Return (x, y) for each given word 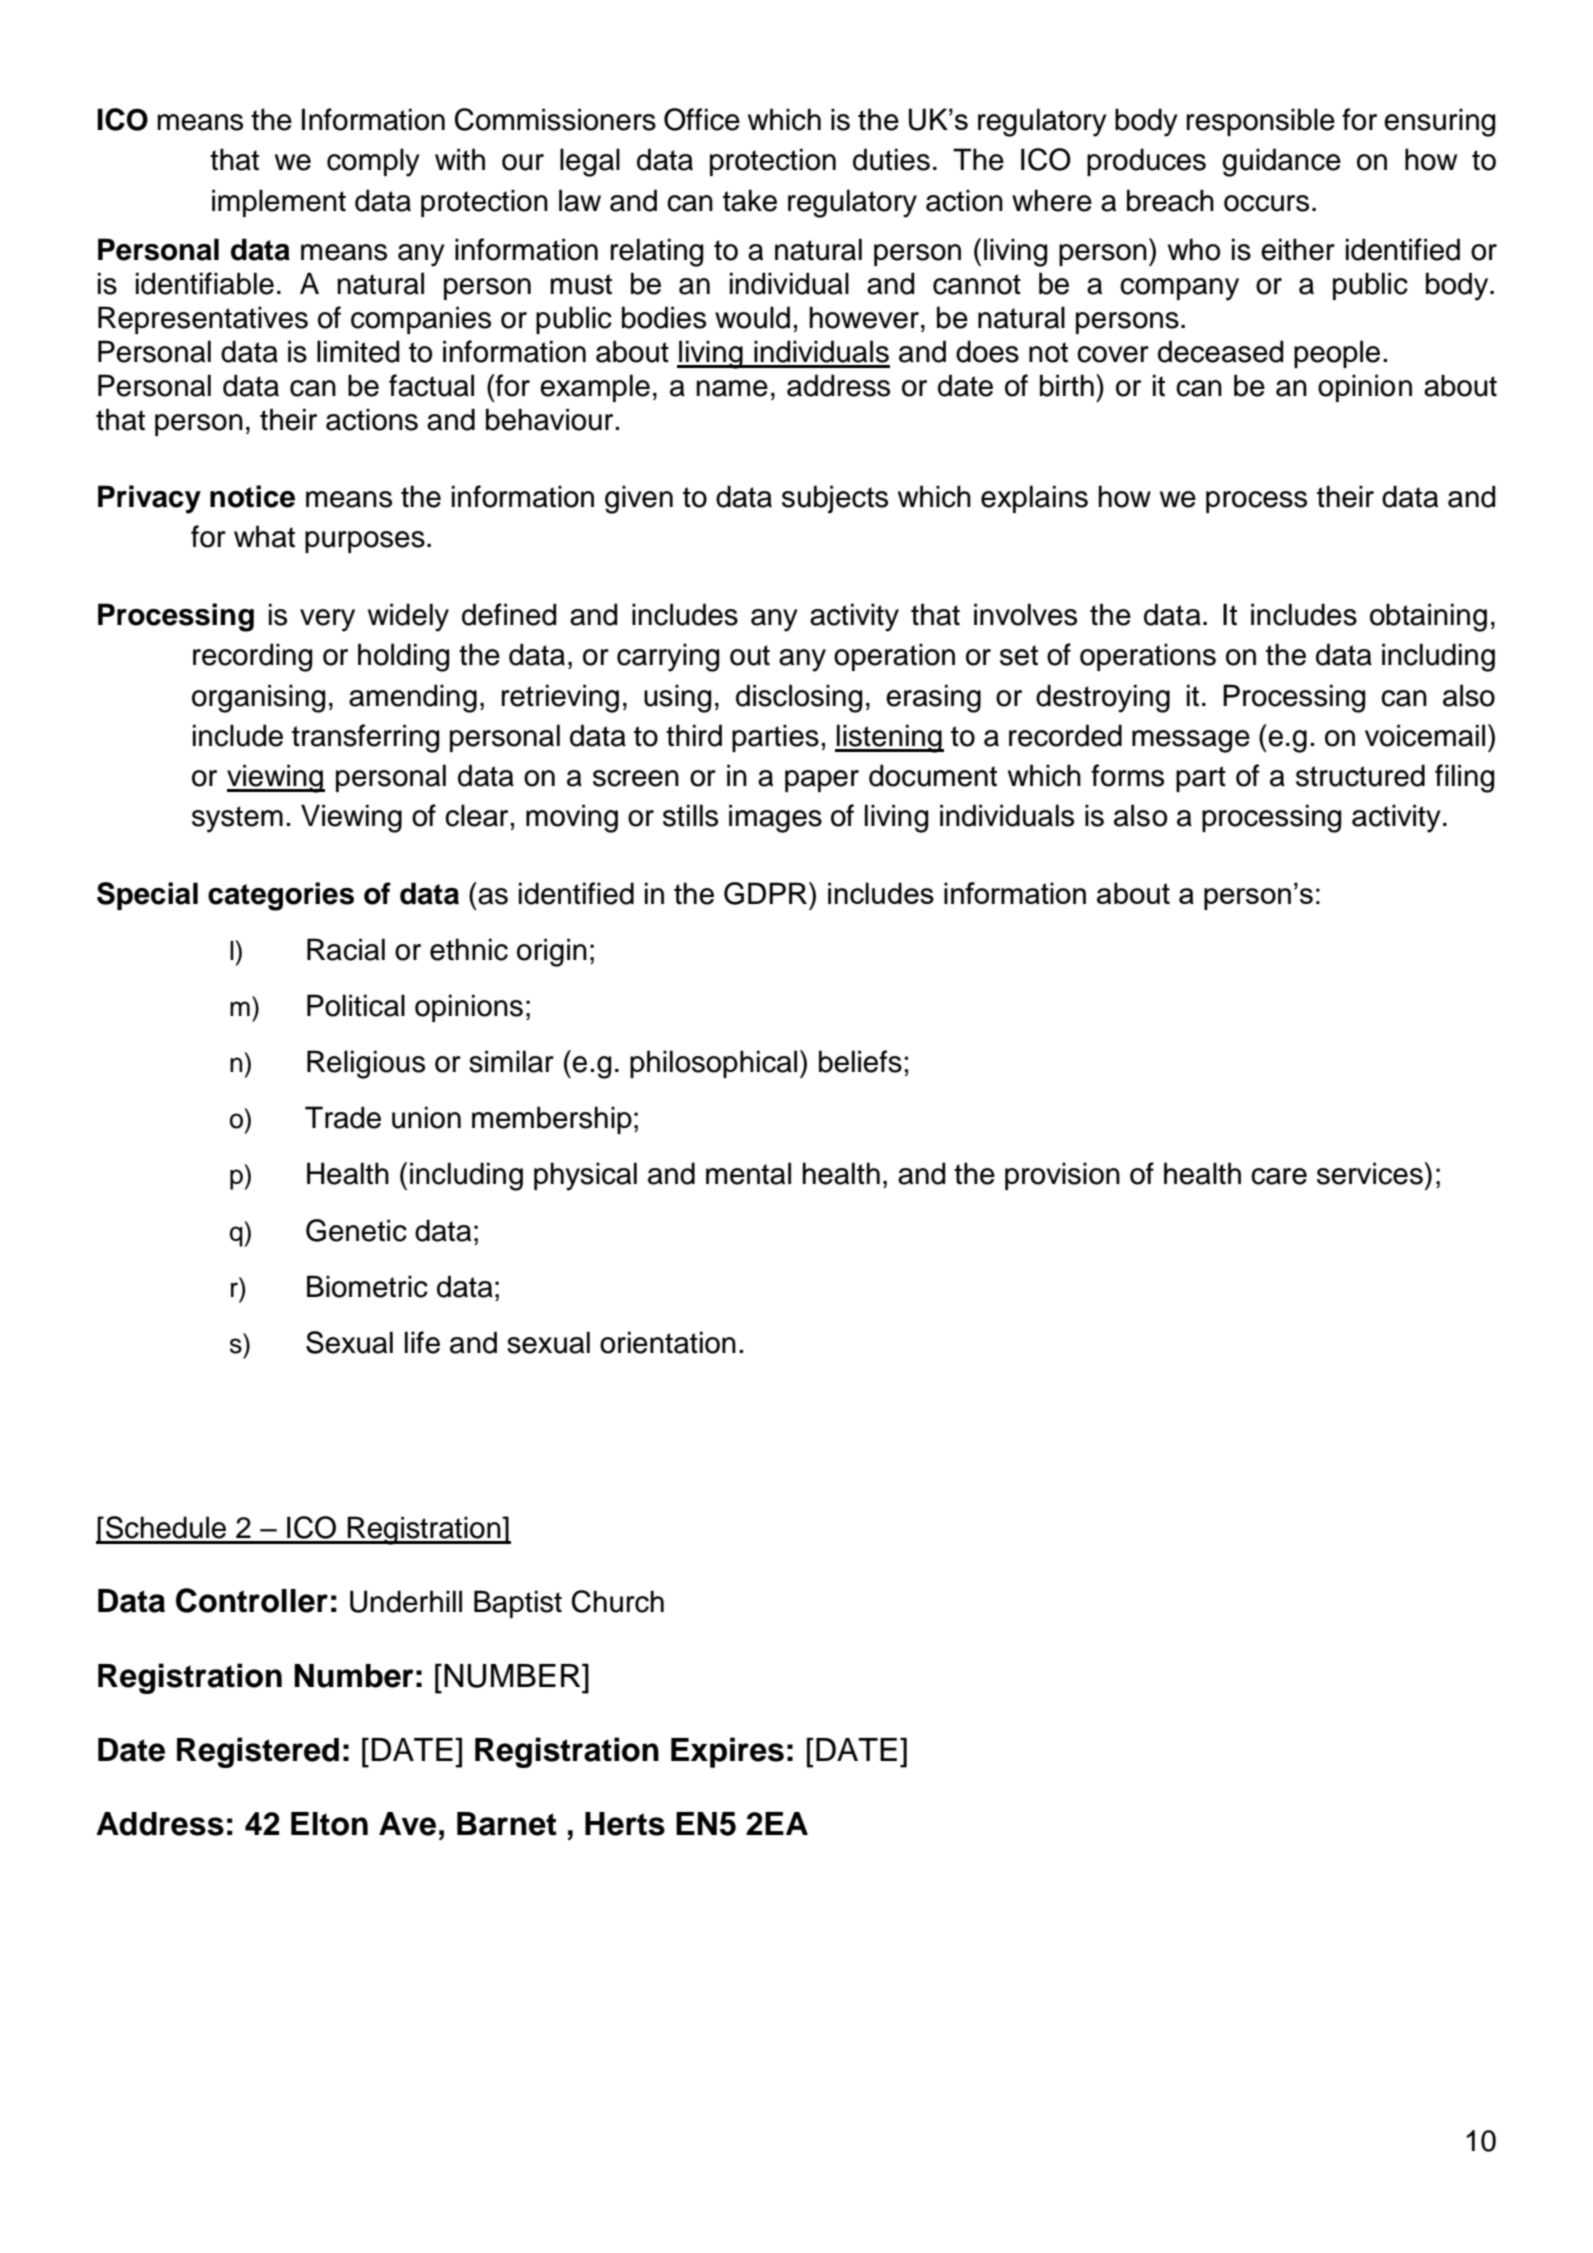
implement (279, 203)
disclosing (799, 698)
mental (748, 1173)
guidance (1281, 162)
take (750, 200)
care (1279, 1176)
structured (1360, 775)
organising (258, 698)
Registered (258, 1752)
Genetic (356, 1230)
